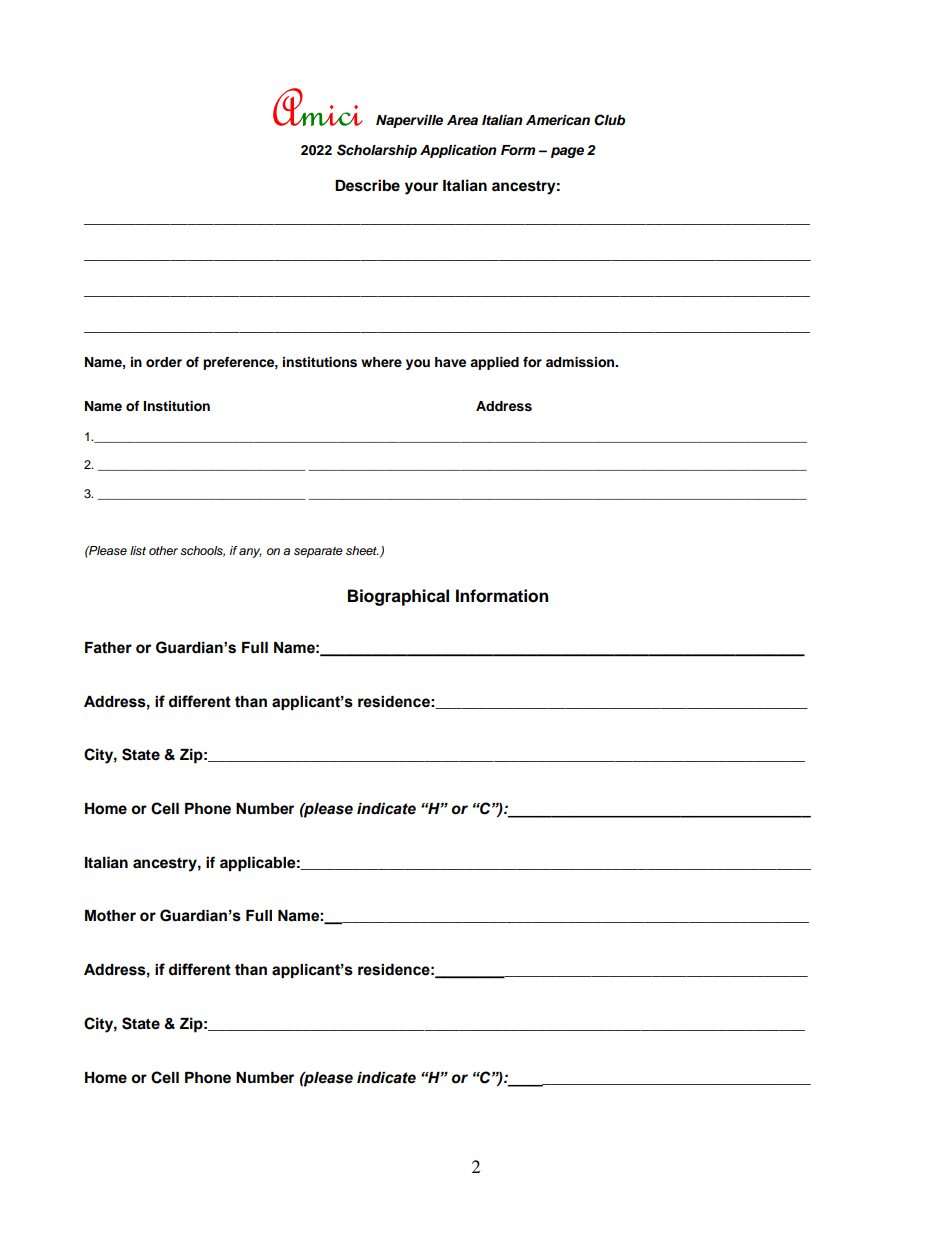  Describe the element at coordinates (377, 151) in the document. I see `Scholarship` at that location.
